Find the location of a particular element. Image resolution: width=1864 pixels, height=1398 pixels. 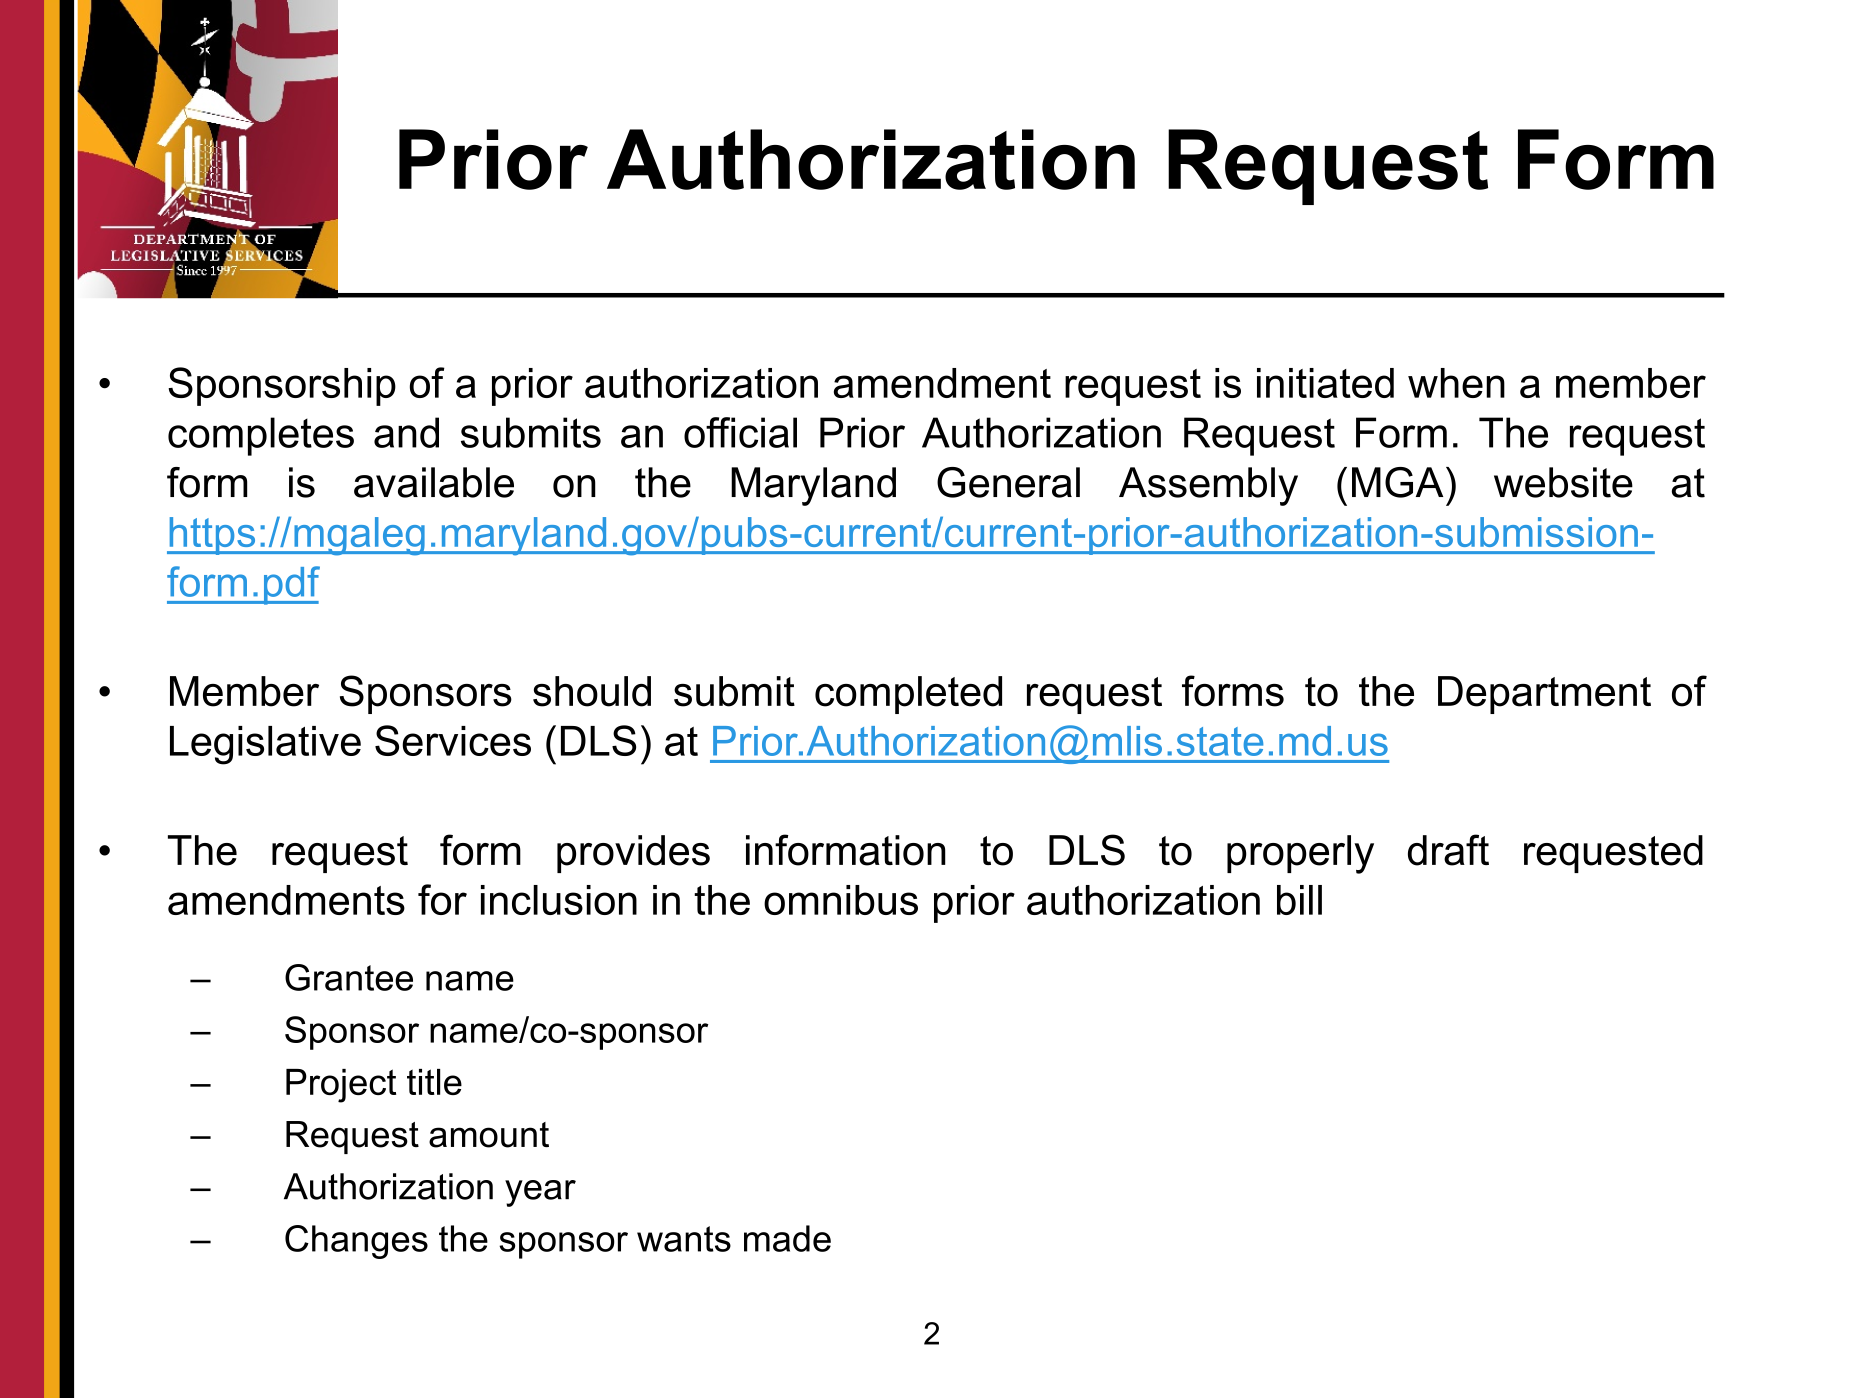

completes is located at coordinates (261, 436).
